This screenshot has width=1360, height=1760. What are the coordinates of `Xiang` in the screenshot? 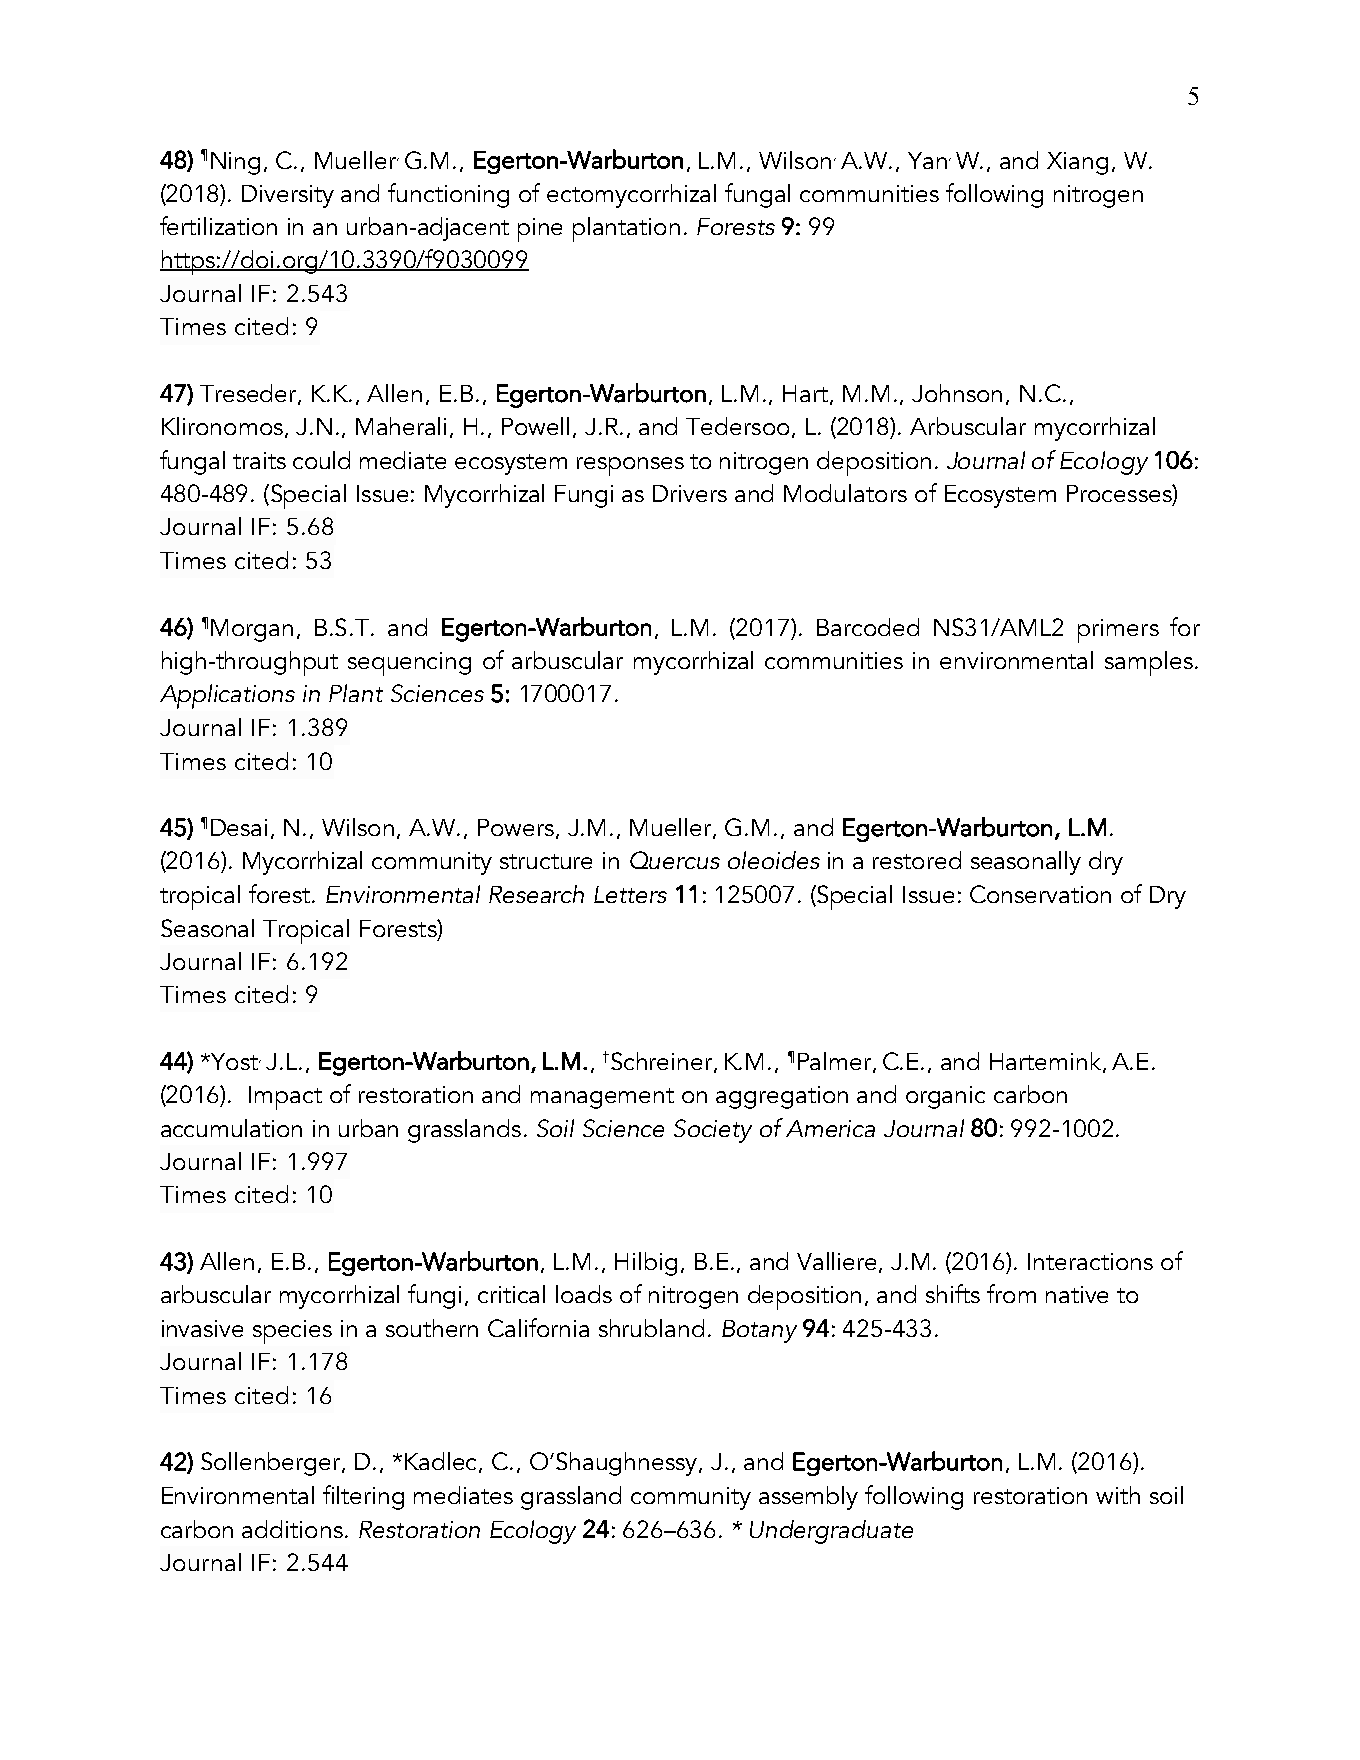 It's located at (1077, 163).
